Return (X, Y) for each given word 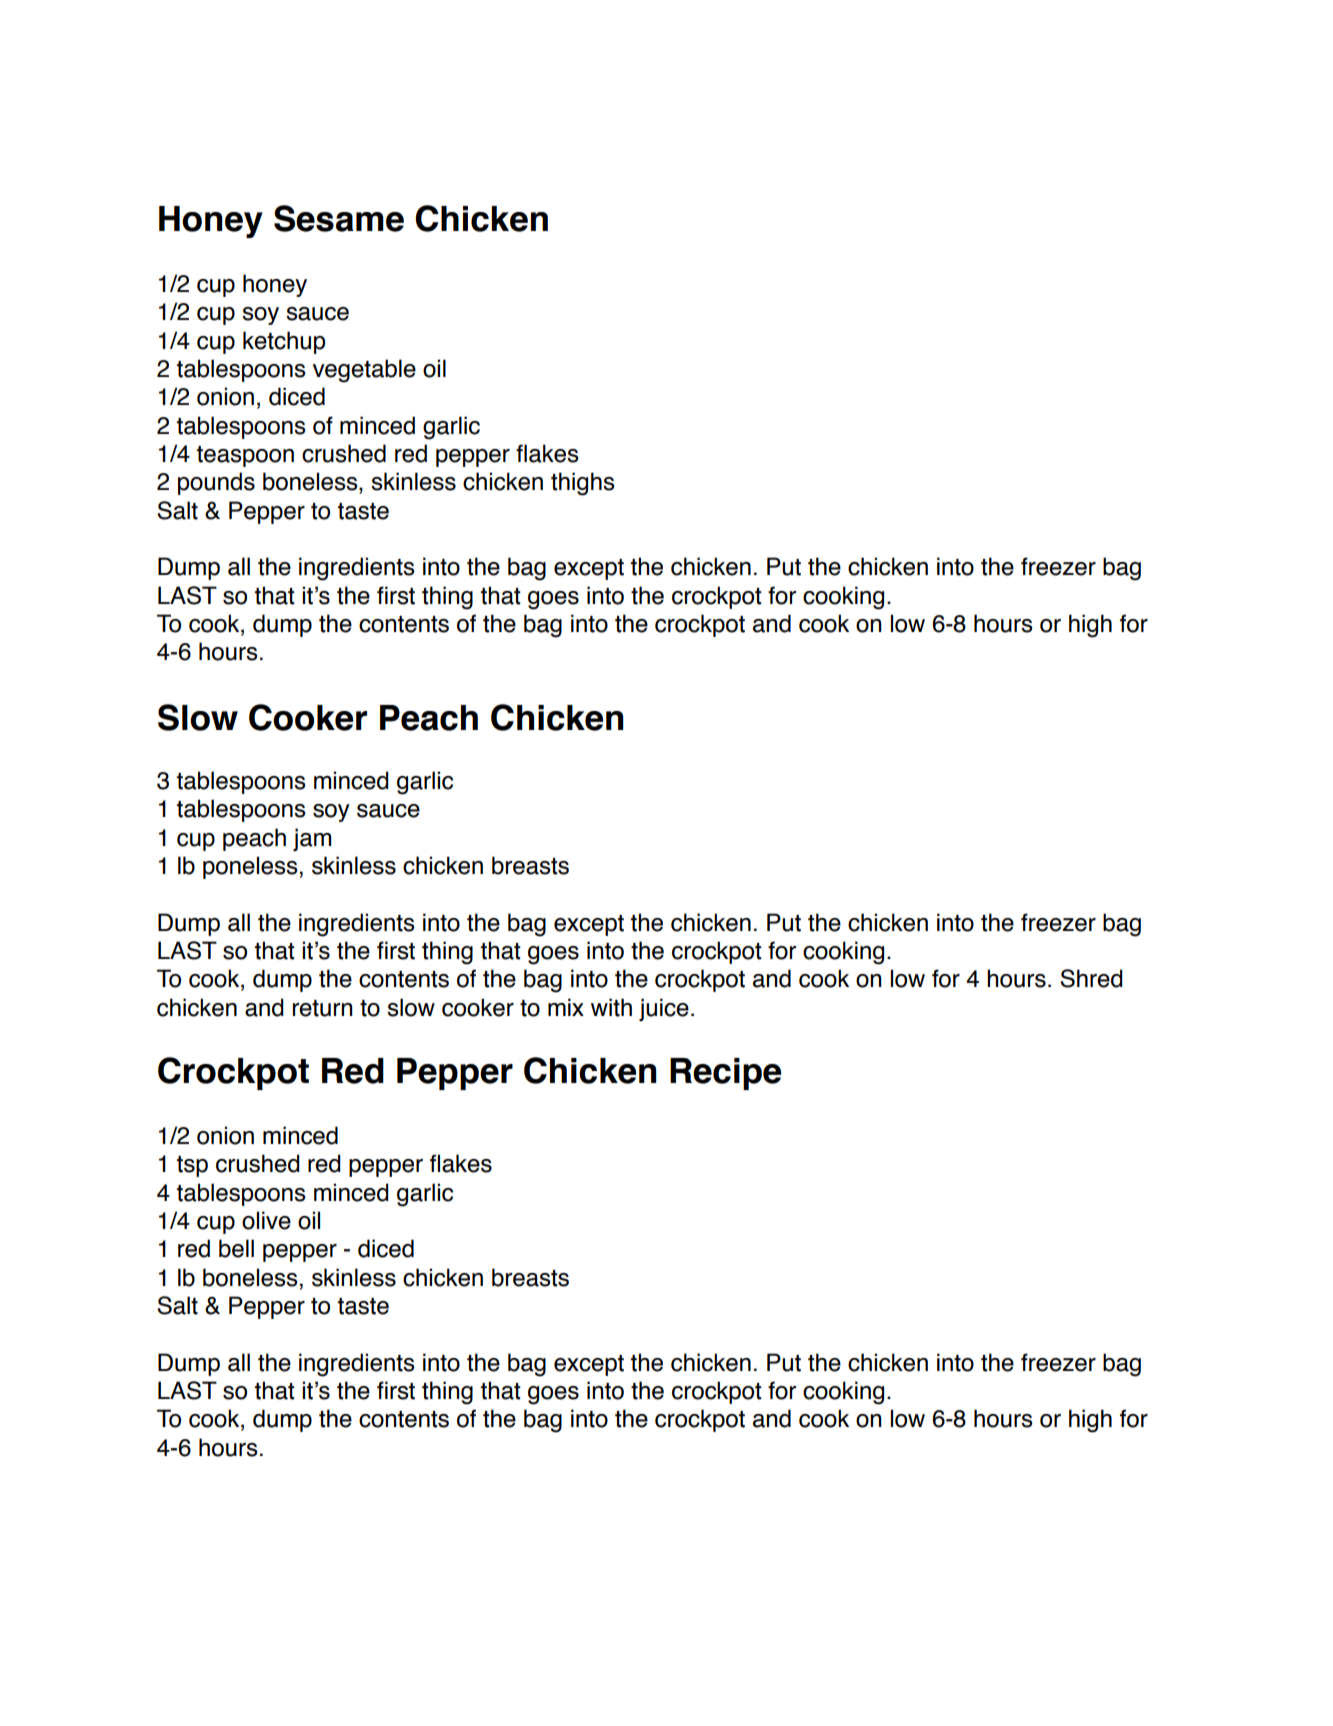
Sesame (339, 218)
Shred (1091, 978)
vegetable (364, 371)
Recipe (725, 1074)
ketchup (284, 342)
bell (236, 1248)
